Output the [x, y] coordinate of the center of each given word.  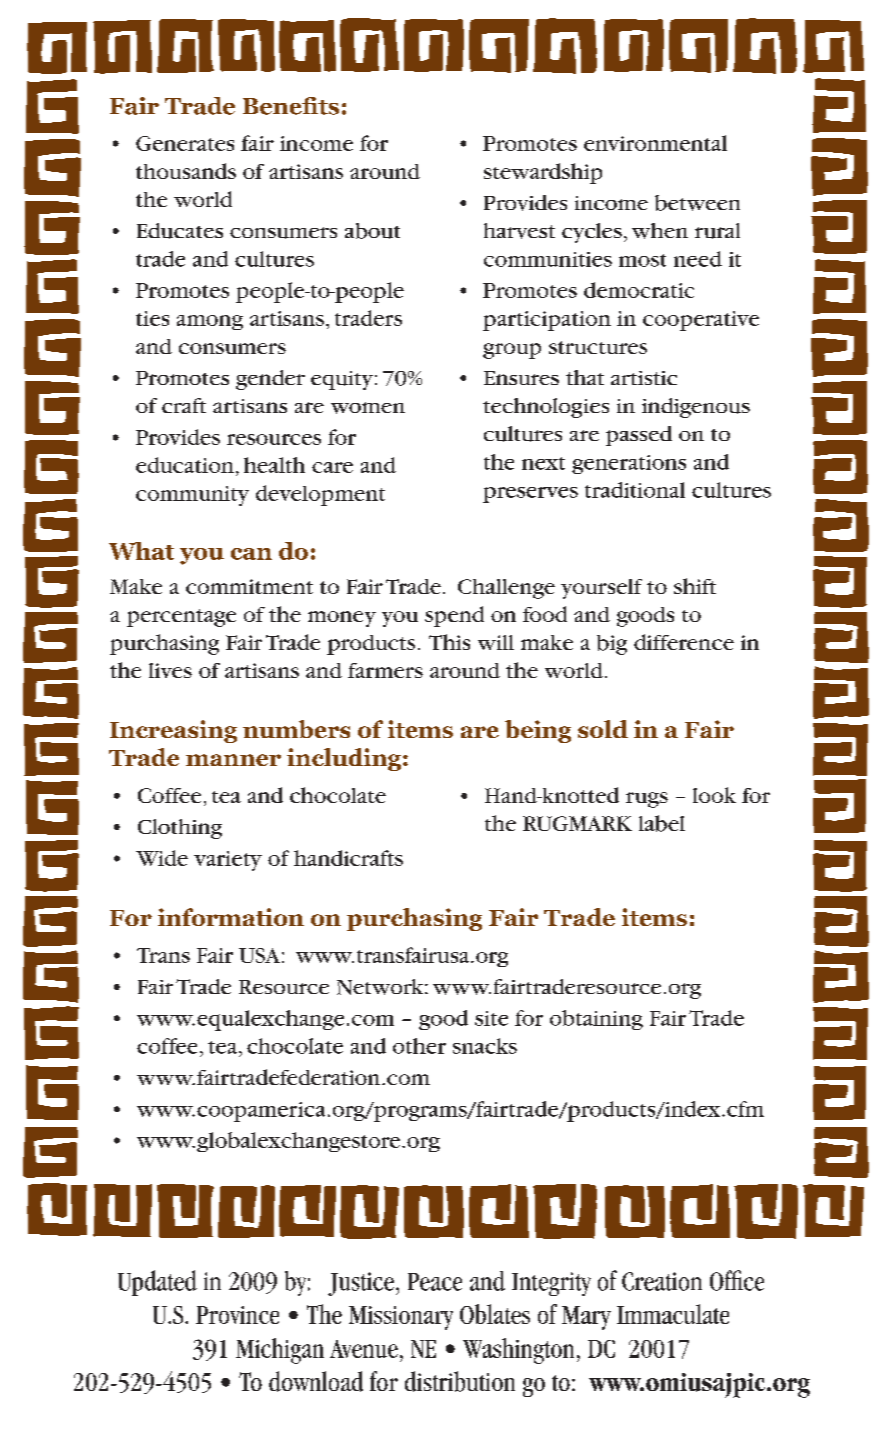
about [372, 231]
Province [237, 1315]
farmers [385, 670]
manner [233, 760]
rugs [647, 800]
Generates [185, 143]
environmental [655, 143]
